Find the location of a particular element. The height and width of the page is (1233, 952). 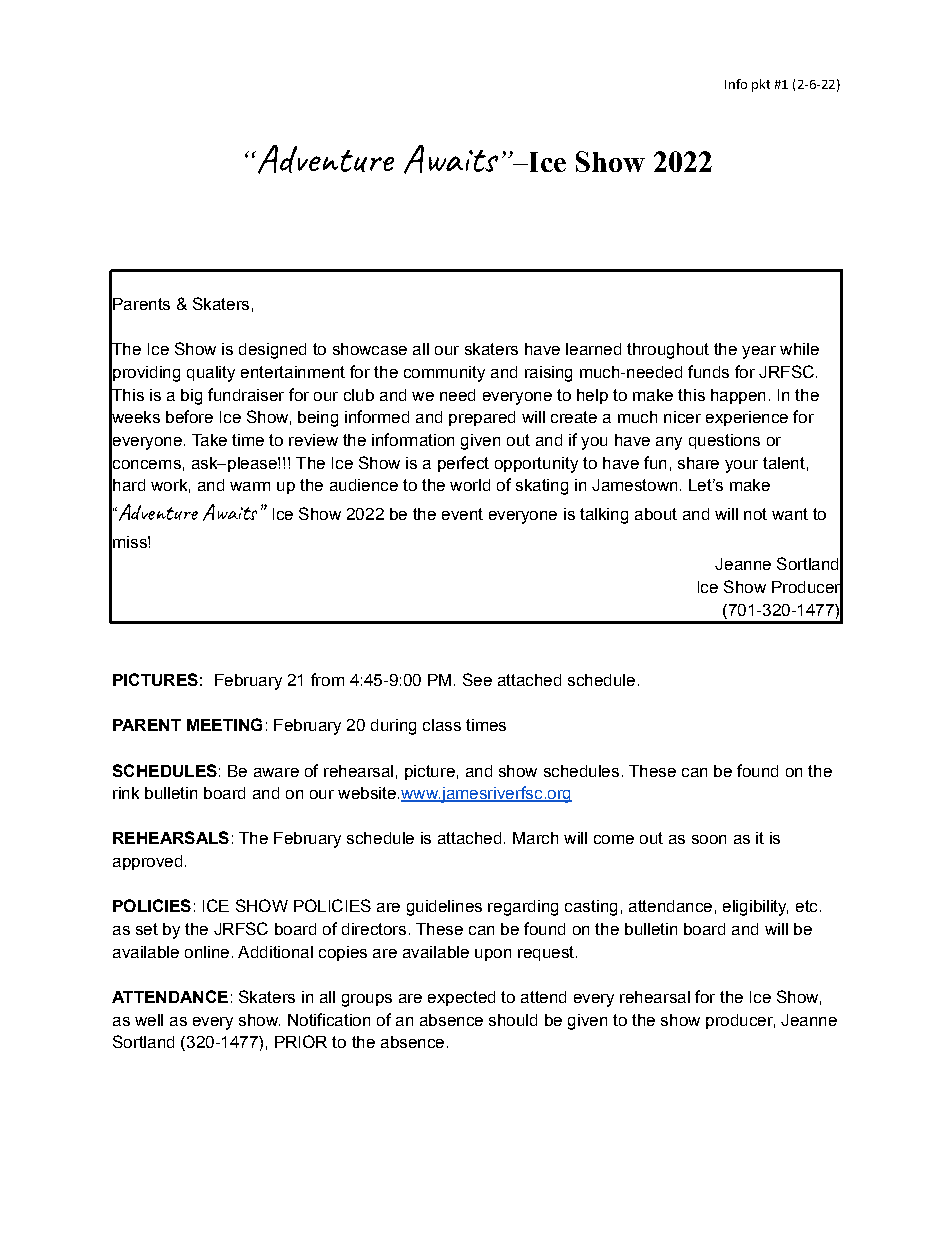

well is located at coordinates (149, 1020).
